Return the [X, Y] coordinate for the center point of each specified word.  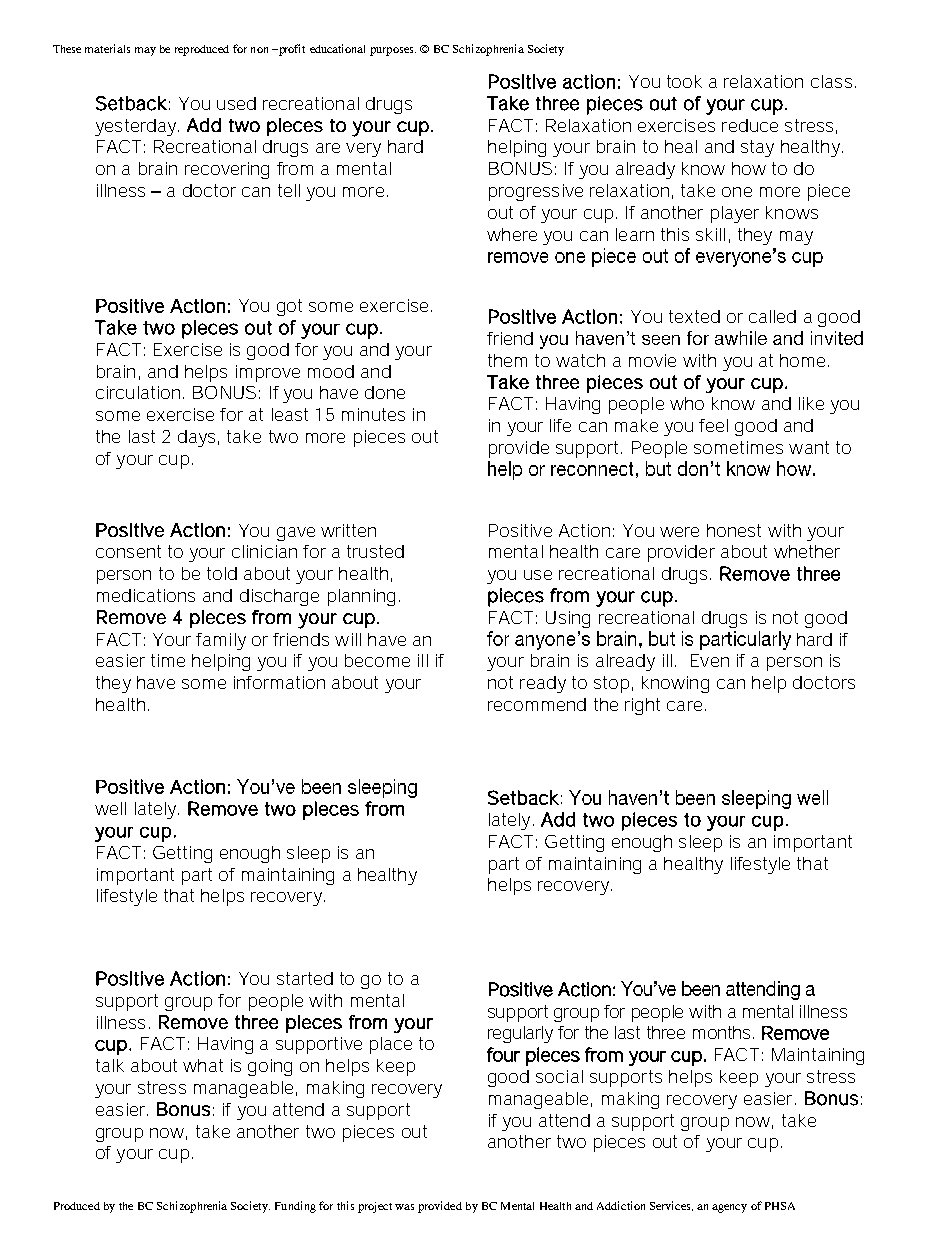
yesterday [137, 127]
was [404, 1207]
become [377, 660]
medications [146, 595]
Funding [295, 1207]
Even [710, 660]
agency [729, 1208]
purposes [393, 51]
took [684, 81]
